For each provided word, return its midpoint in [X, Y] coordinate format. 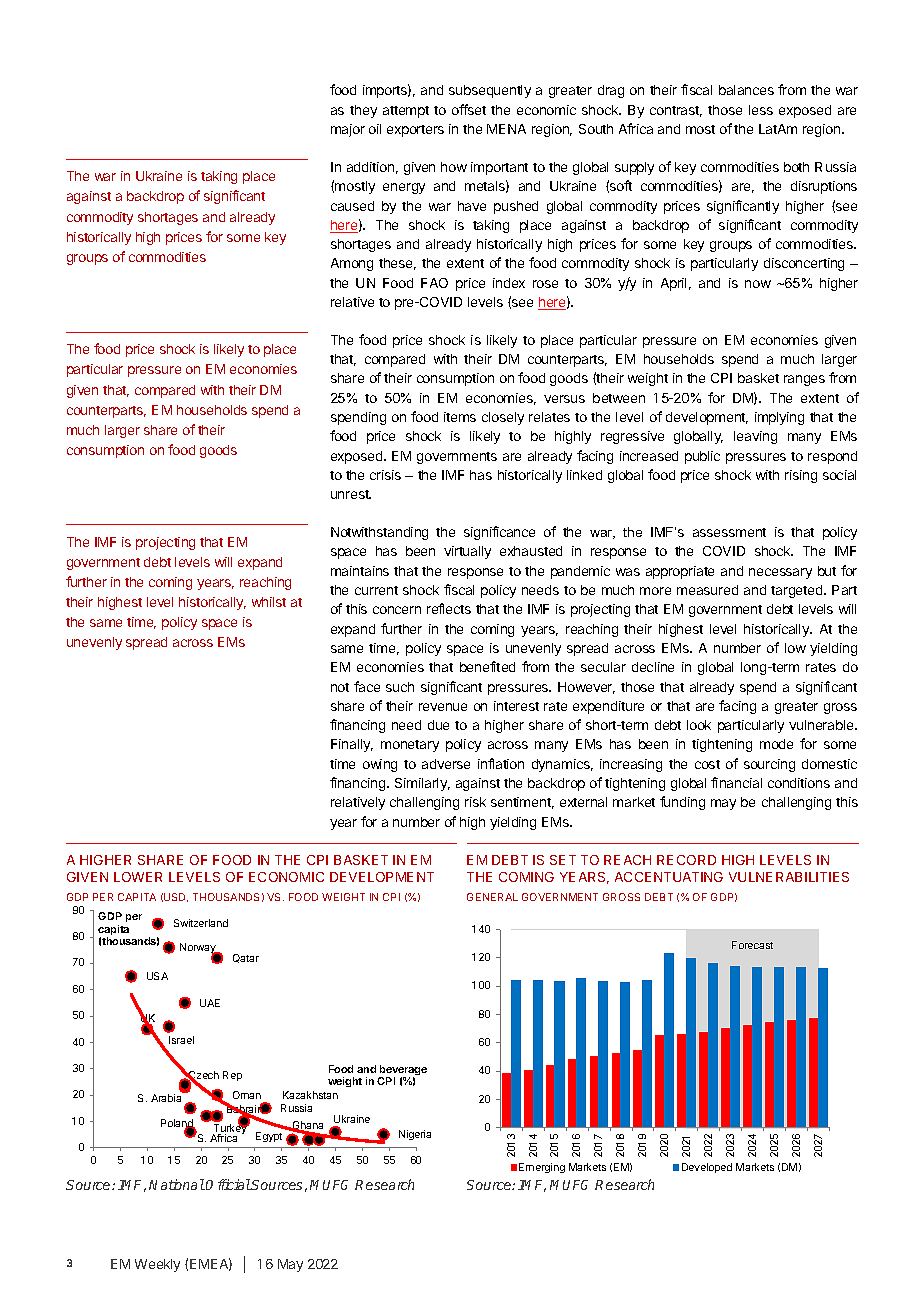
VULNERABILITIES [789, 877]
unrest [351, 494]
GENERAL [492, 897]
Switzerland [201, 923]
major [348, 130]
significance [499, 533]
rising [801, 476]
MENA [506, 129]
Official [228, 1184]
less [761, 110]
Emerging [542, 1168]
